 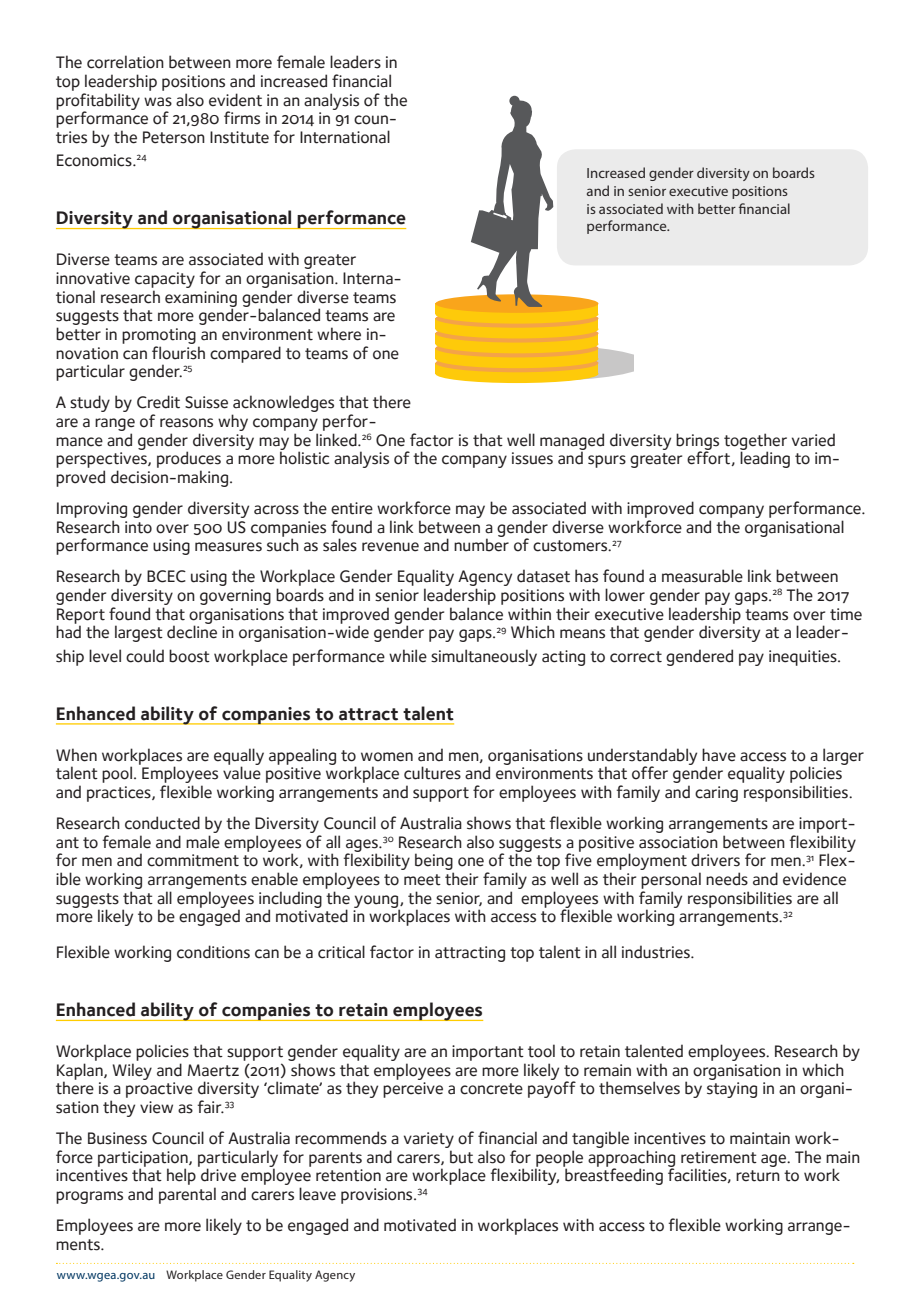 I want to click on largest, so click(x=139, y=633).
